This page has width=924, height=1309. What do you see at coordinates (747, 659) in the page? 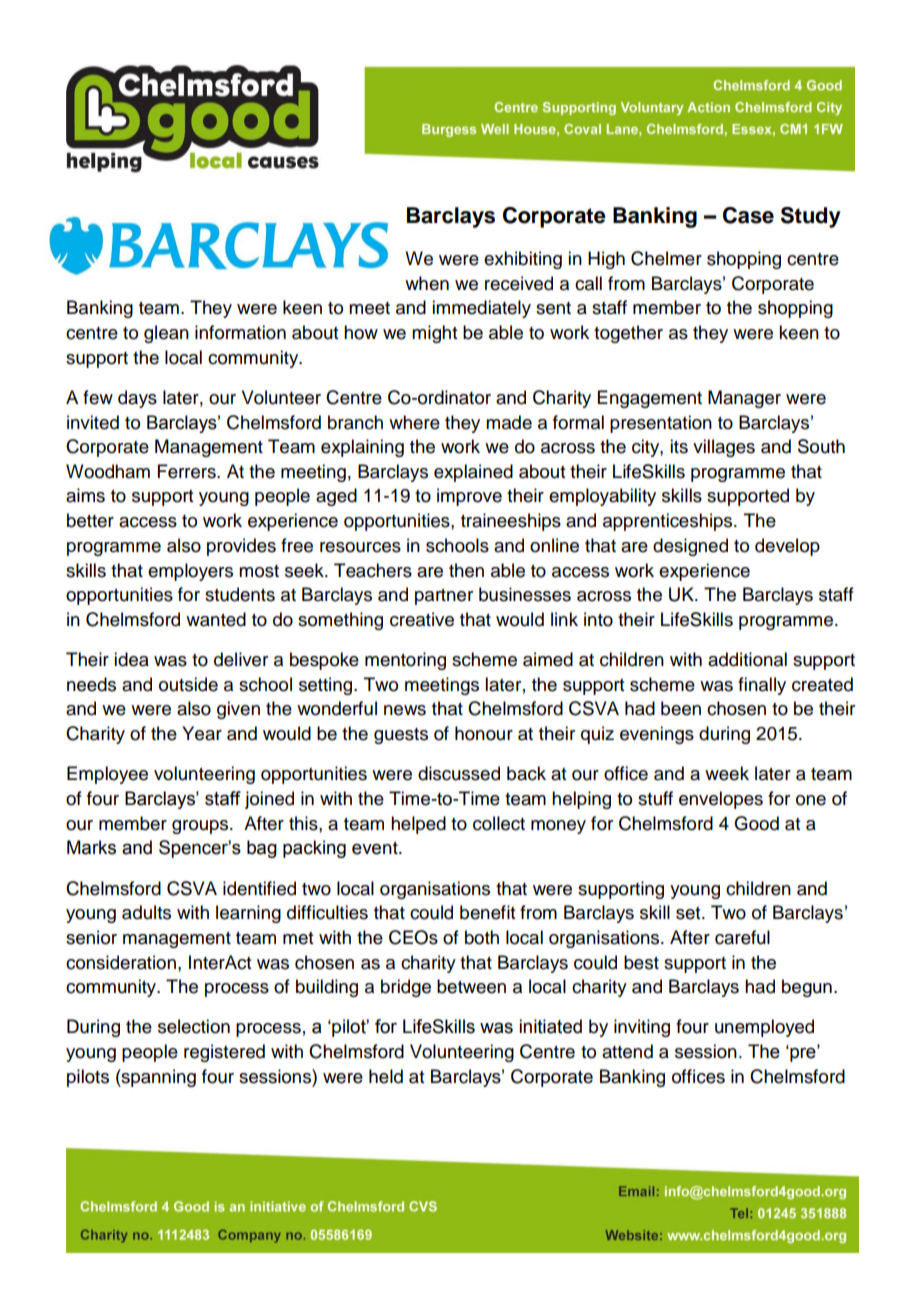
I see `additional` at bounding box center [747, 659].
